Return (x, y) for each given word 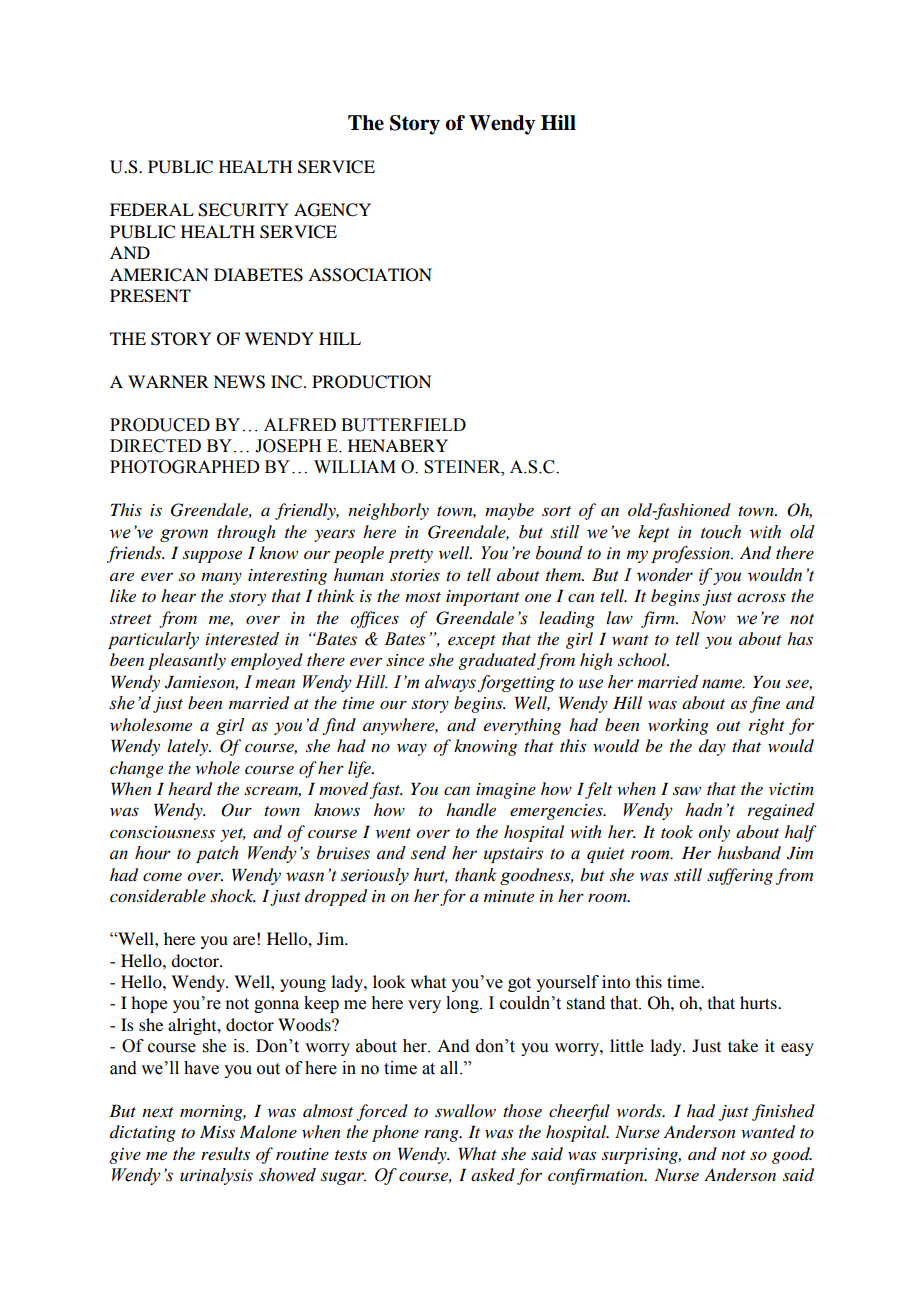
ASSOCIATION (370, 275)
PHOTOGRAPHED (184, 467)
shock (233, 895)
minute (509, 896)
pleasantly (187, 661)
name (723, 684)
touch (721, 532)
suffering (740, 876)
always (450, 683)
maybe (509, 511)
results (225, 1153)
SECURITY (243, 210)
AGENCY (332, 210)
